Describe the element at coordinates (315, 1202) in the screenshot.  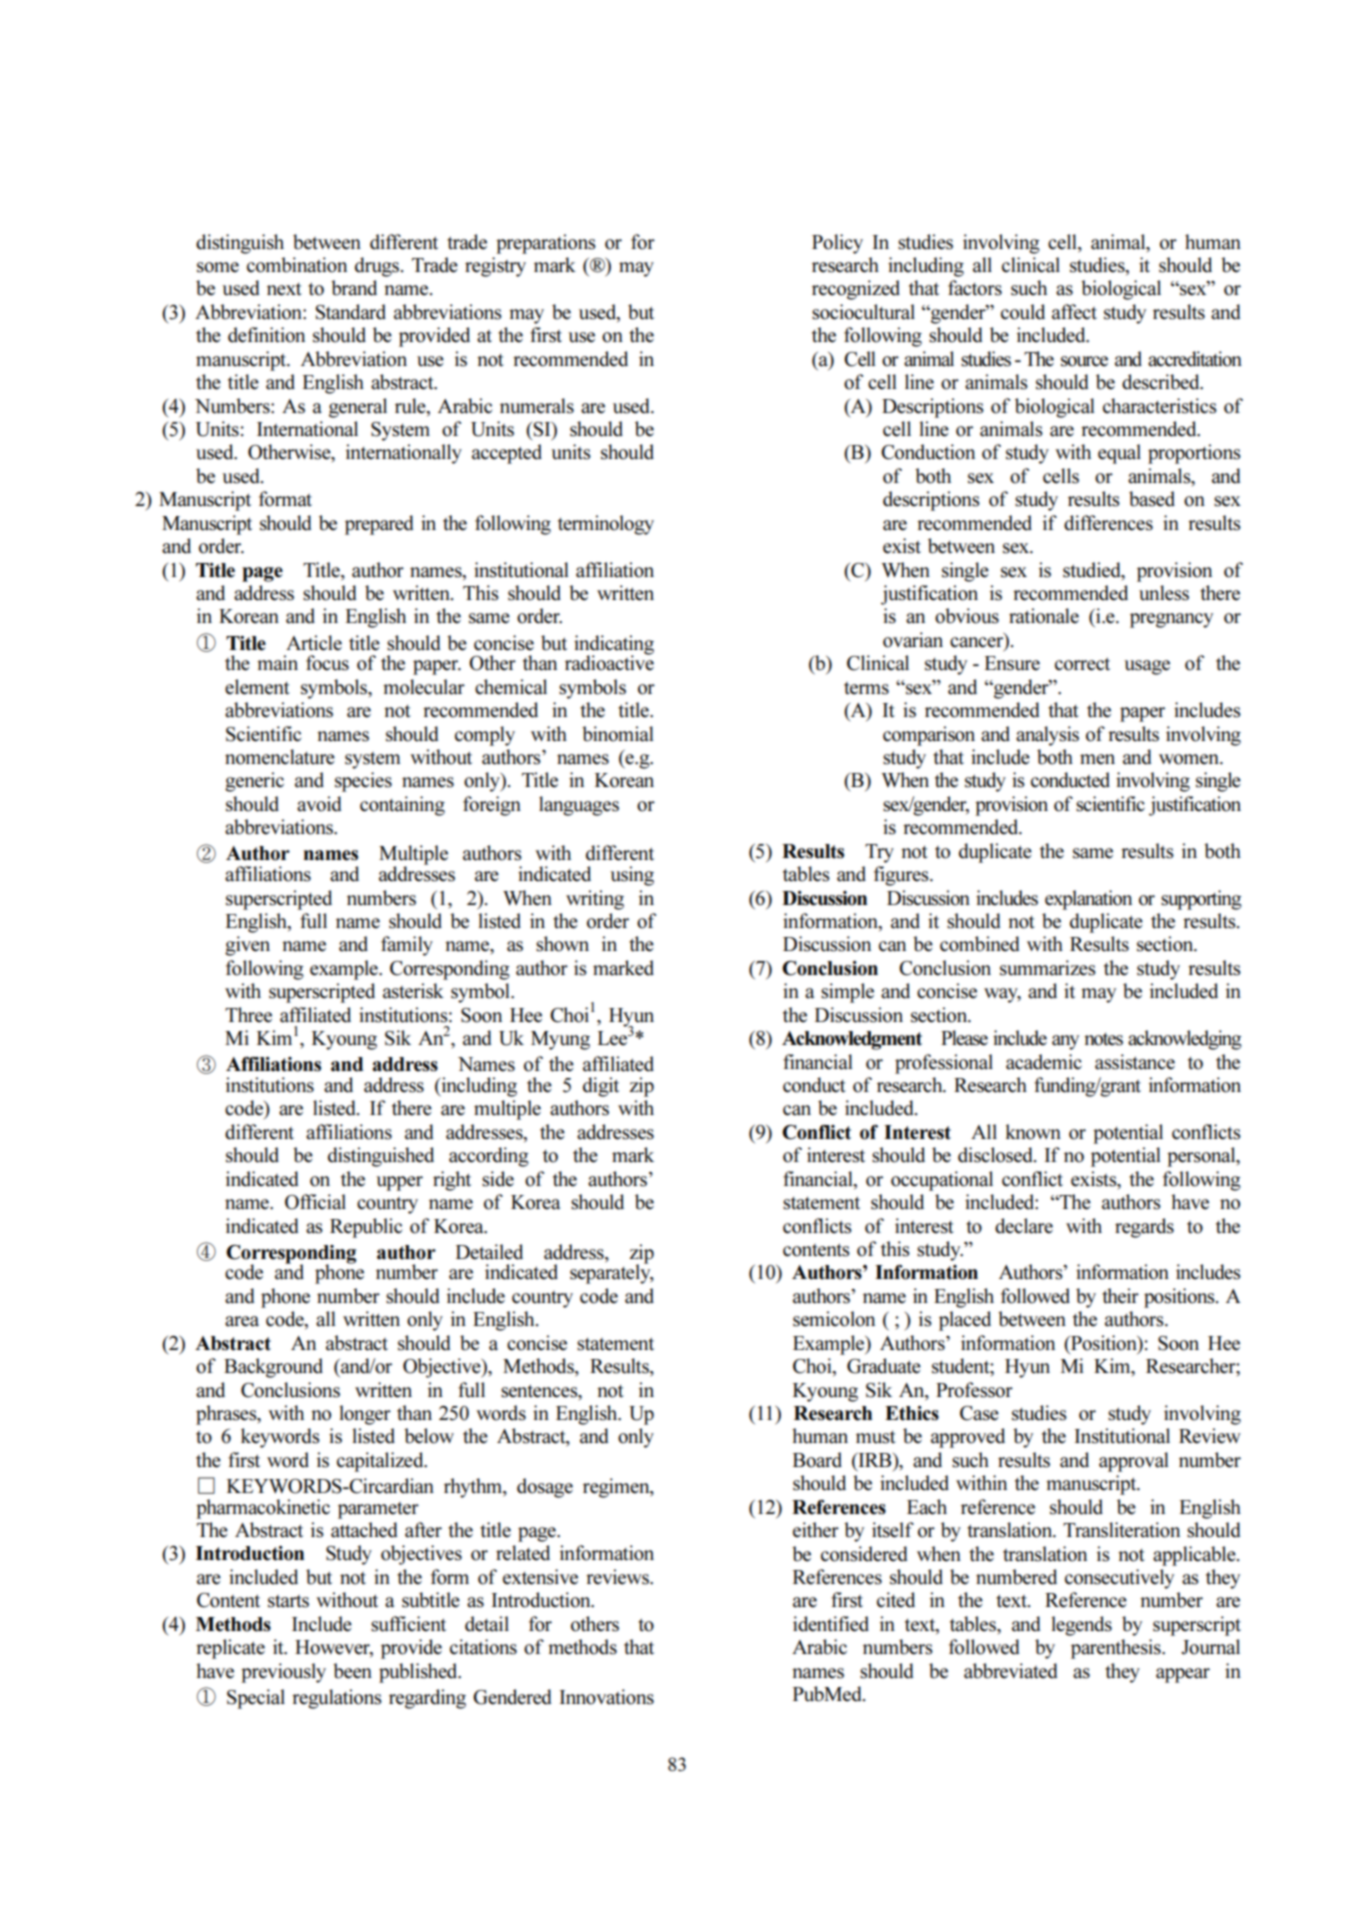
I see `Official` at that location.
